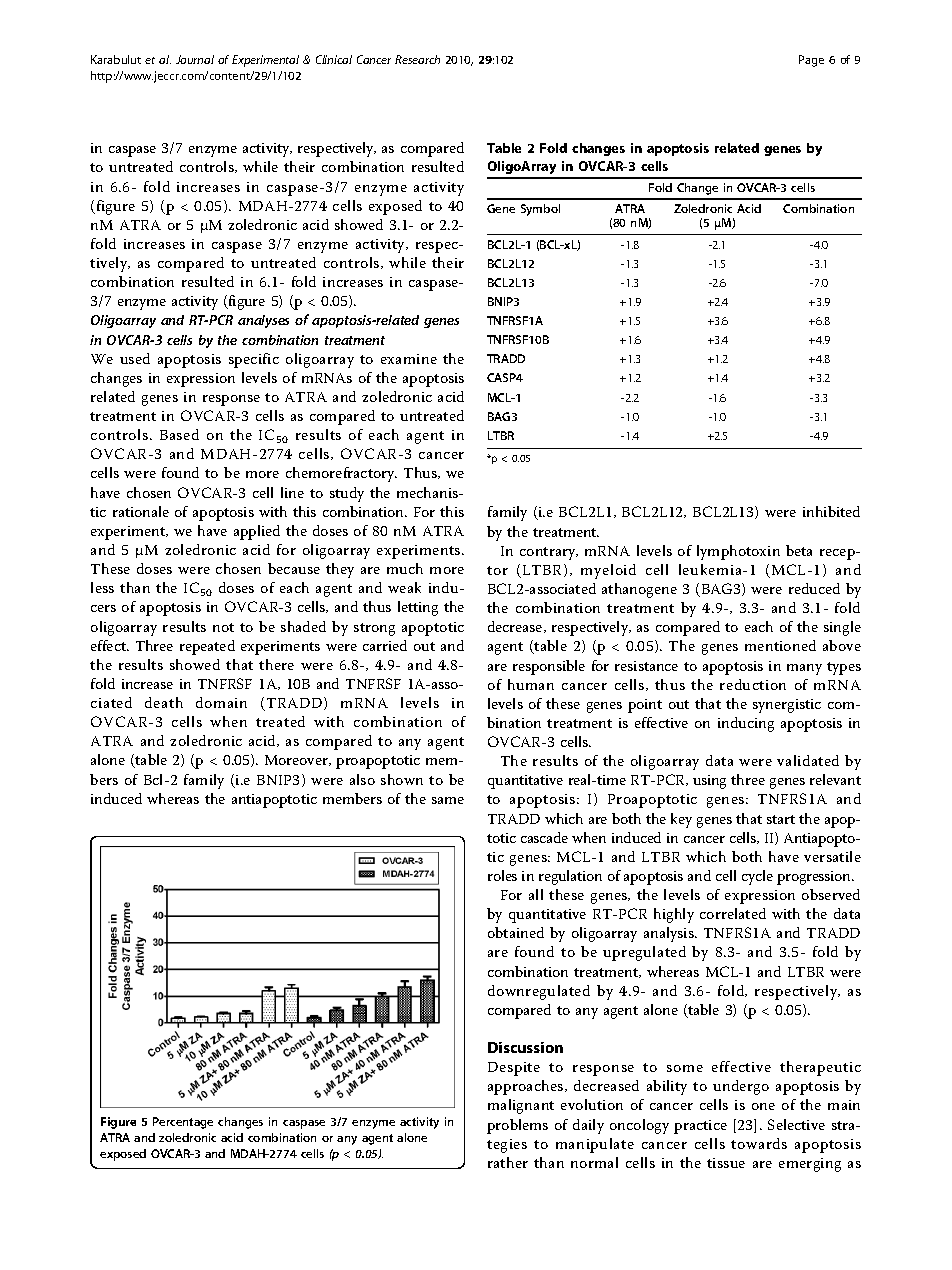 Image resolution: width=952 pixels, height=1270 pixels. I want to click on problems, so click(517, 1126).
